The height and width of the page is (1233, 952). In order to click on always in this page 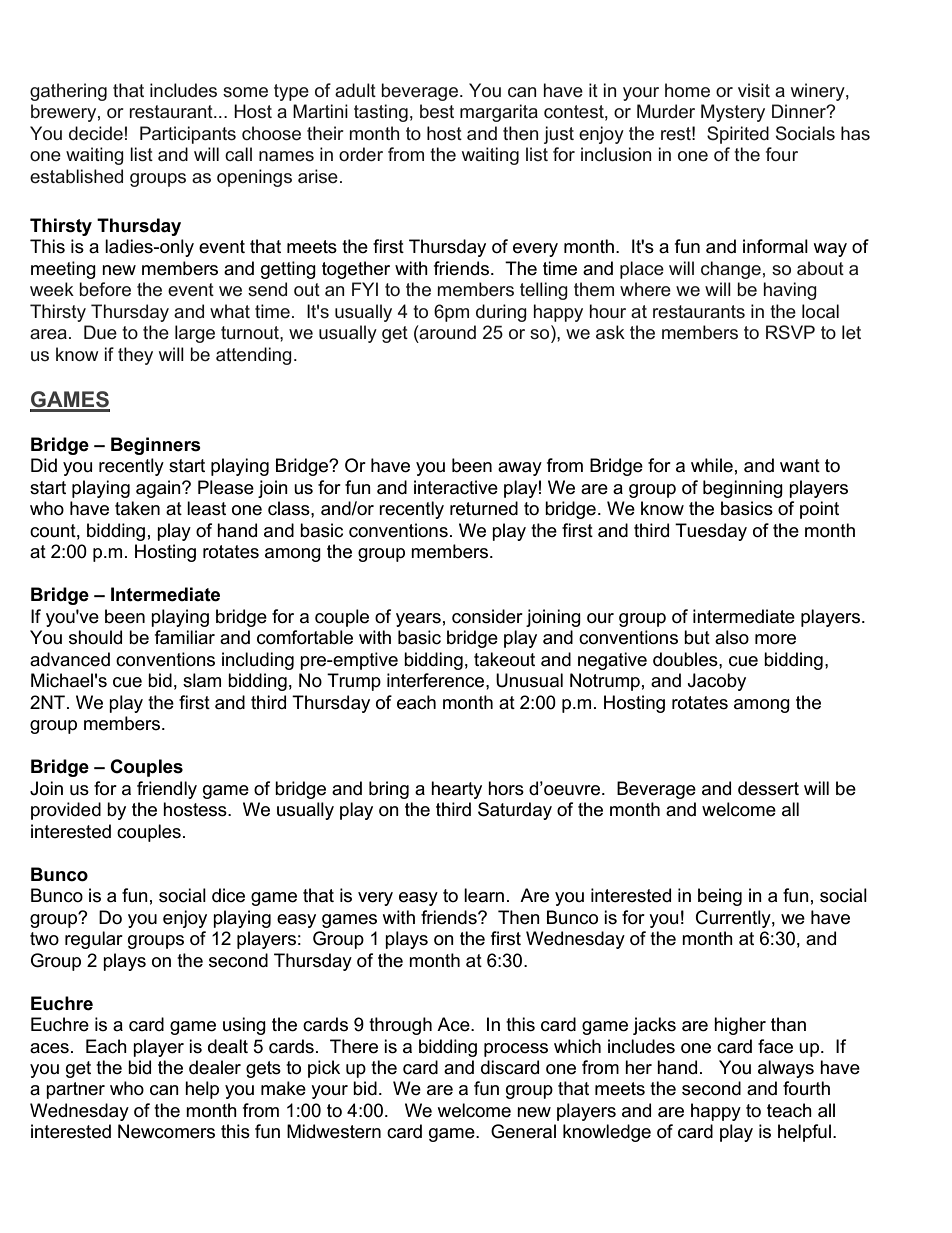, I will do `click(786, 1069)`.
